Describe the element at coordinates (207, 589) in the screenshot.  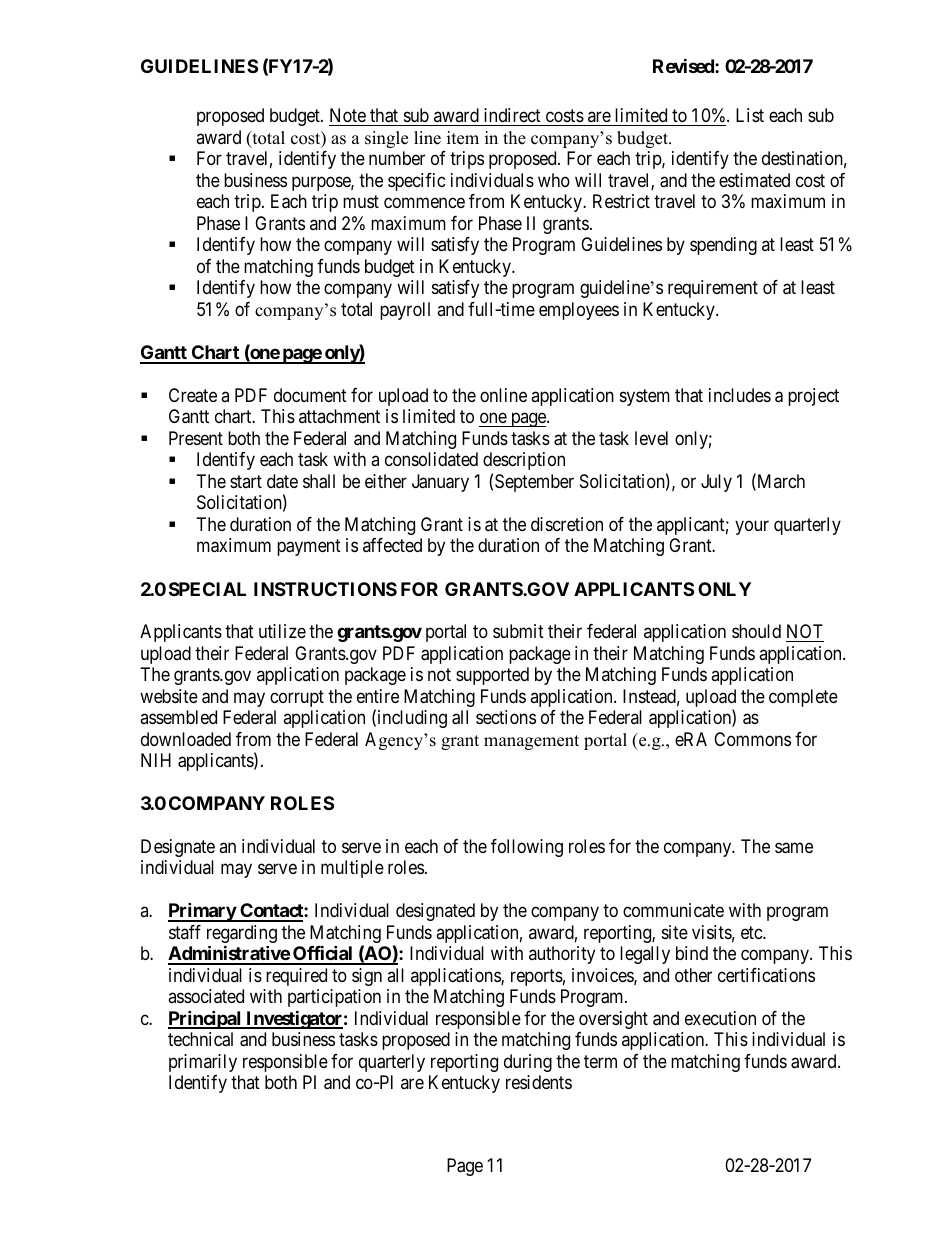
I see `SPECIAL` at that location.
